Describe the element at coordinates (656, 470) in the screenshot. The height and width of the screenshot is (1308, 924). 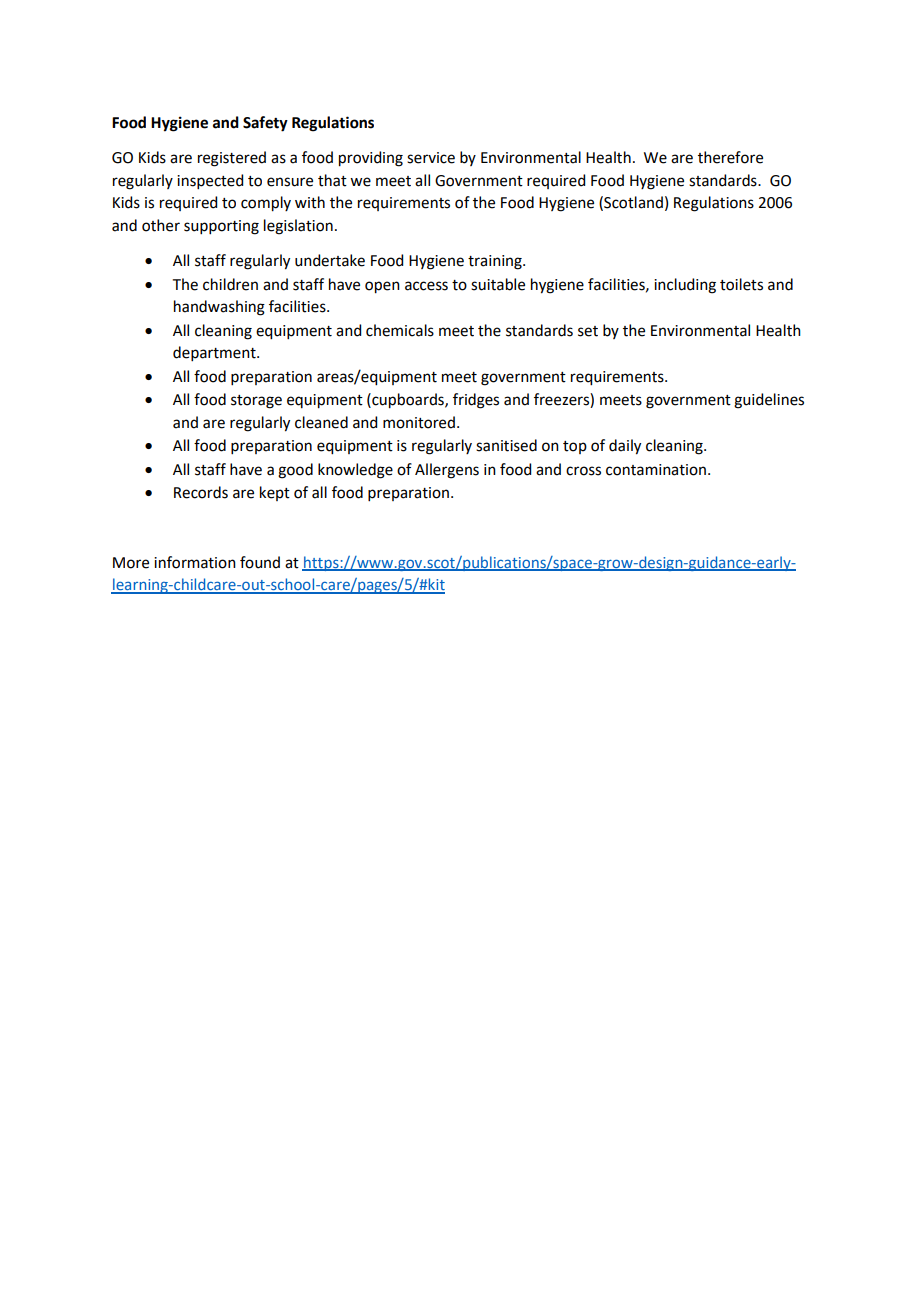
I see `contamination` at that location.
